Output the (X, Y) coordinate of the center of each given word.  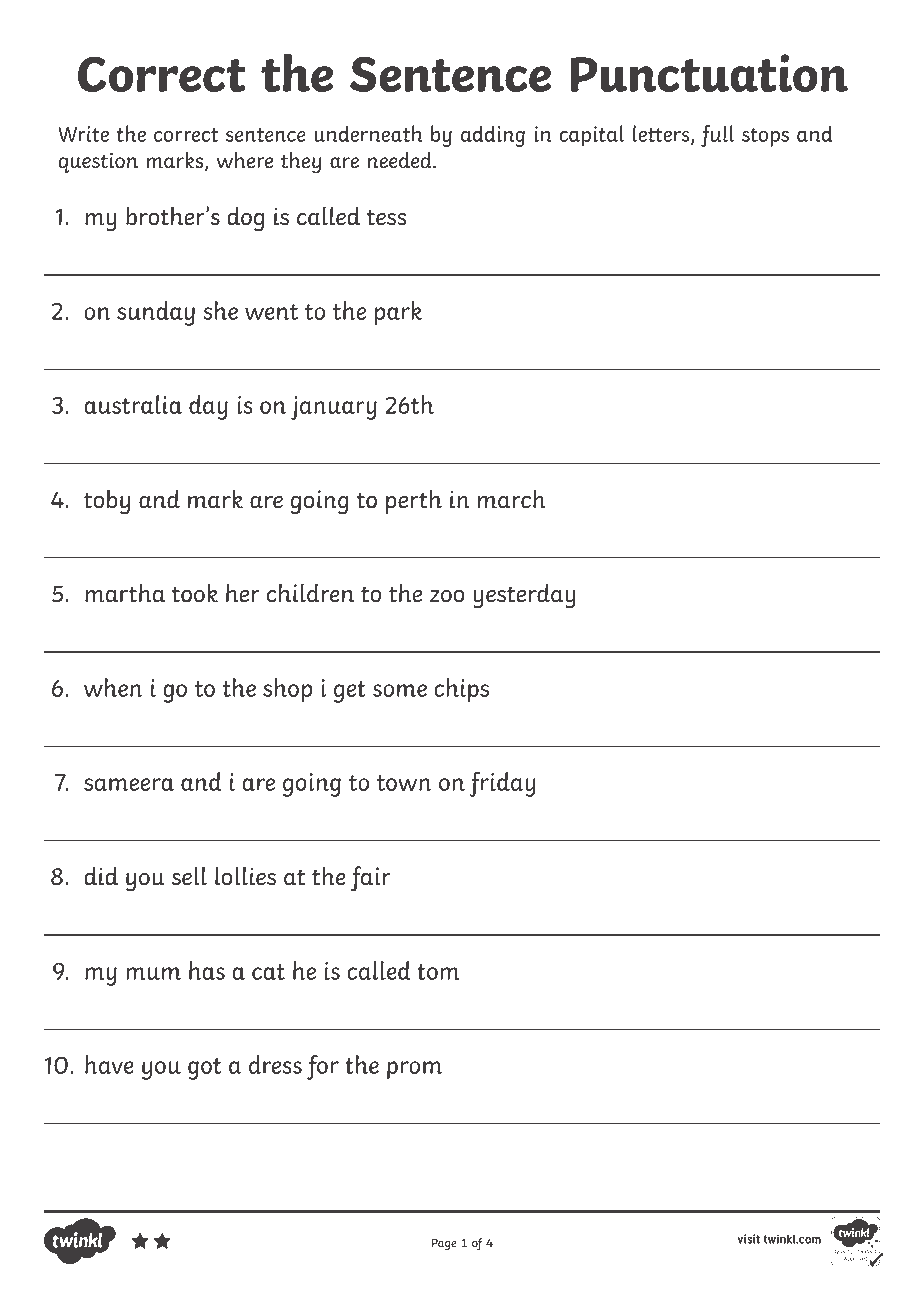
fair (371, 879)
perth (414, 501)
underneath (368, 133)
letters (662, 134)
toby (107, 502)
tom (438, 972)
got (204, 1069)
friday (503, 784)
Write (83, 134)
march (512, 499)
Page (444, 1244)
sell (189, 876)
